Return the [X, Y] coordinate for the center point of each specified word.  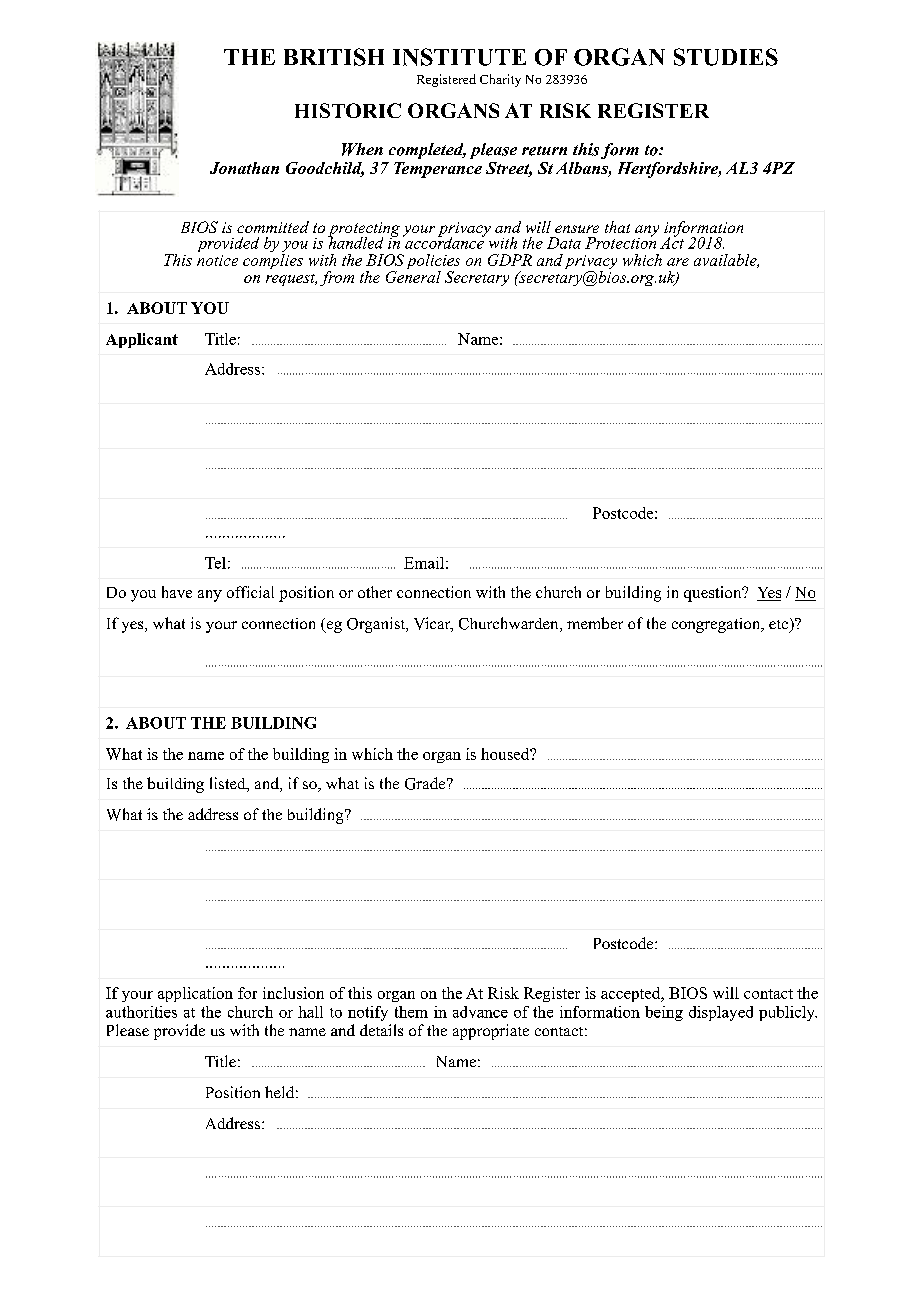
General [413, 275]
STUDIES [726, 57]
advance [480, 1012]
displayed [721, 1013]
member [595, 623]
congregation [717, 625]
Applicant [142, 340]
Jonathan [244, 168]
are [678, 262]
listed [229, 784]
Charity [500, 80]
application [195, 994]
